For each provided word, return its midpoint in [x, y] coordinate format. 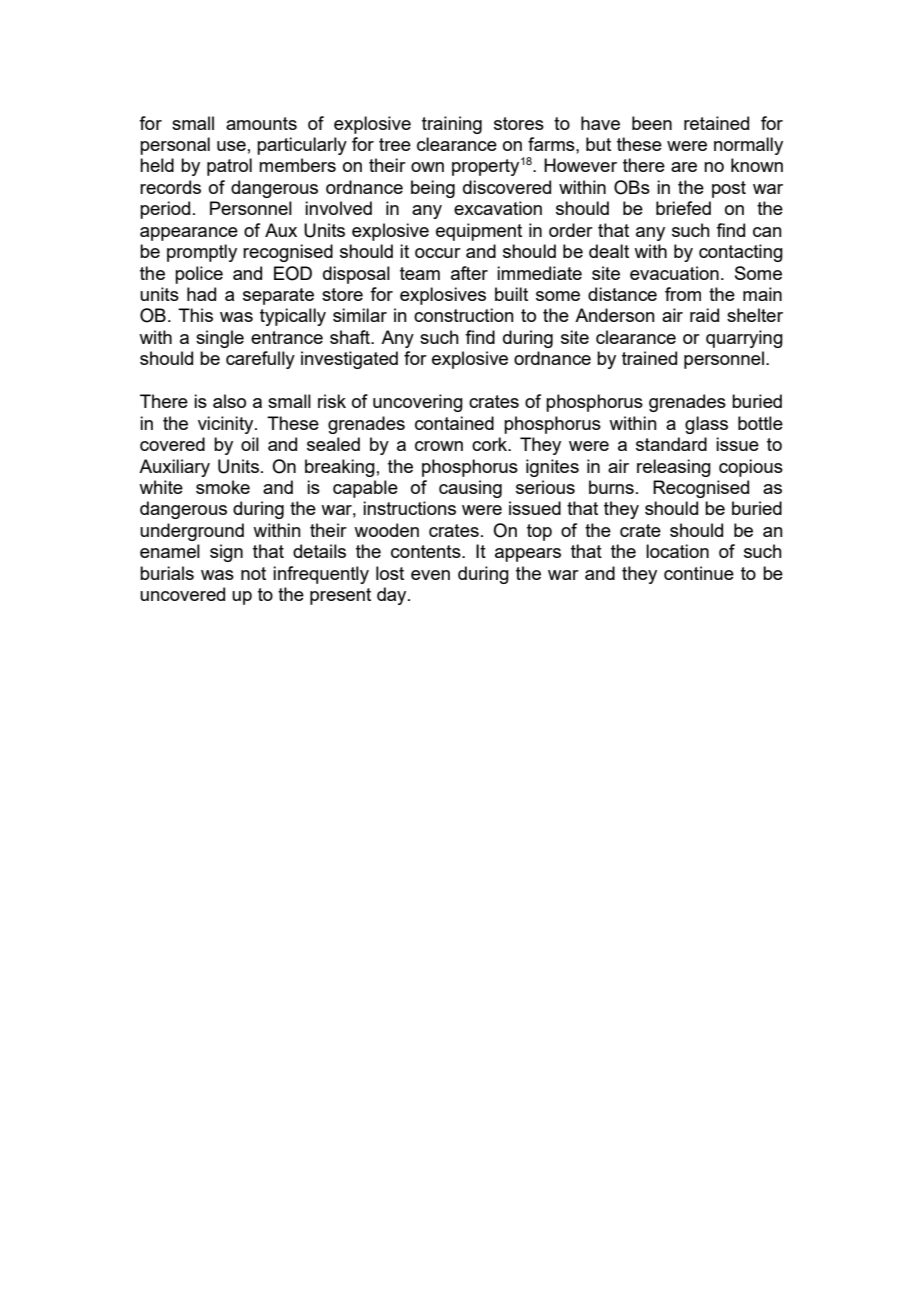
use [231, 146]
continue [699, 573]
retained [716, 123]
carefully [260, 360]
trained [649, 358]
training [452, 125]
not [253, 573]
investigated [349, 360]
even [430, 575]
